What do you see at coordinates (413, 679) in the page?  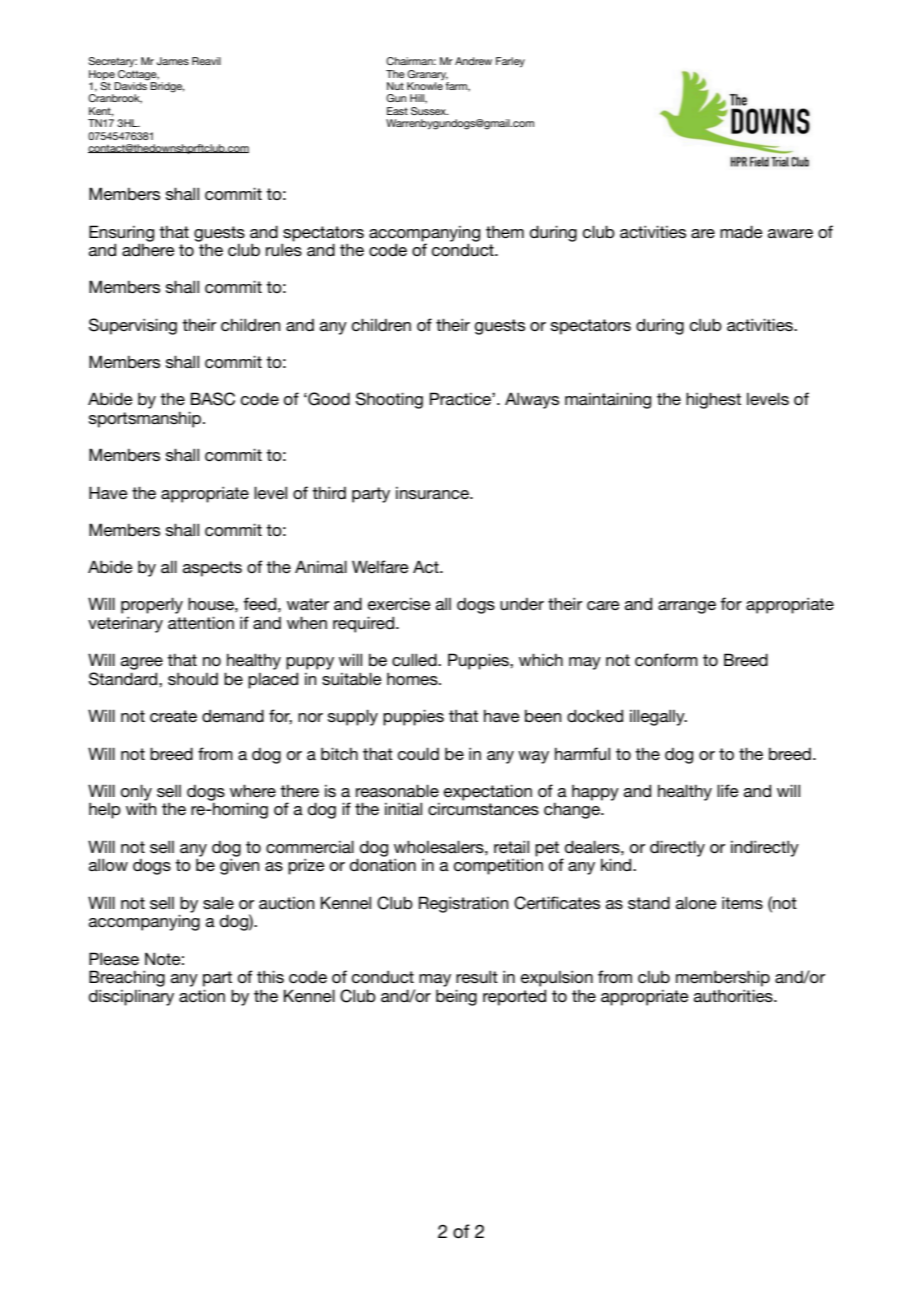 I see `homes` at bounding box center [413, 679].
